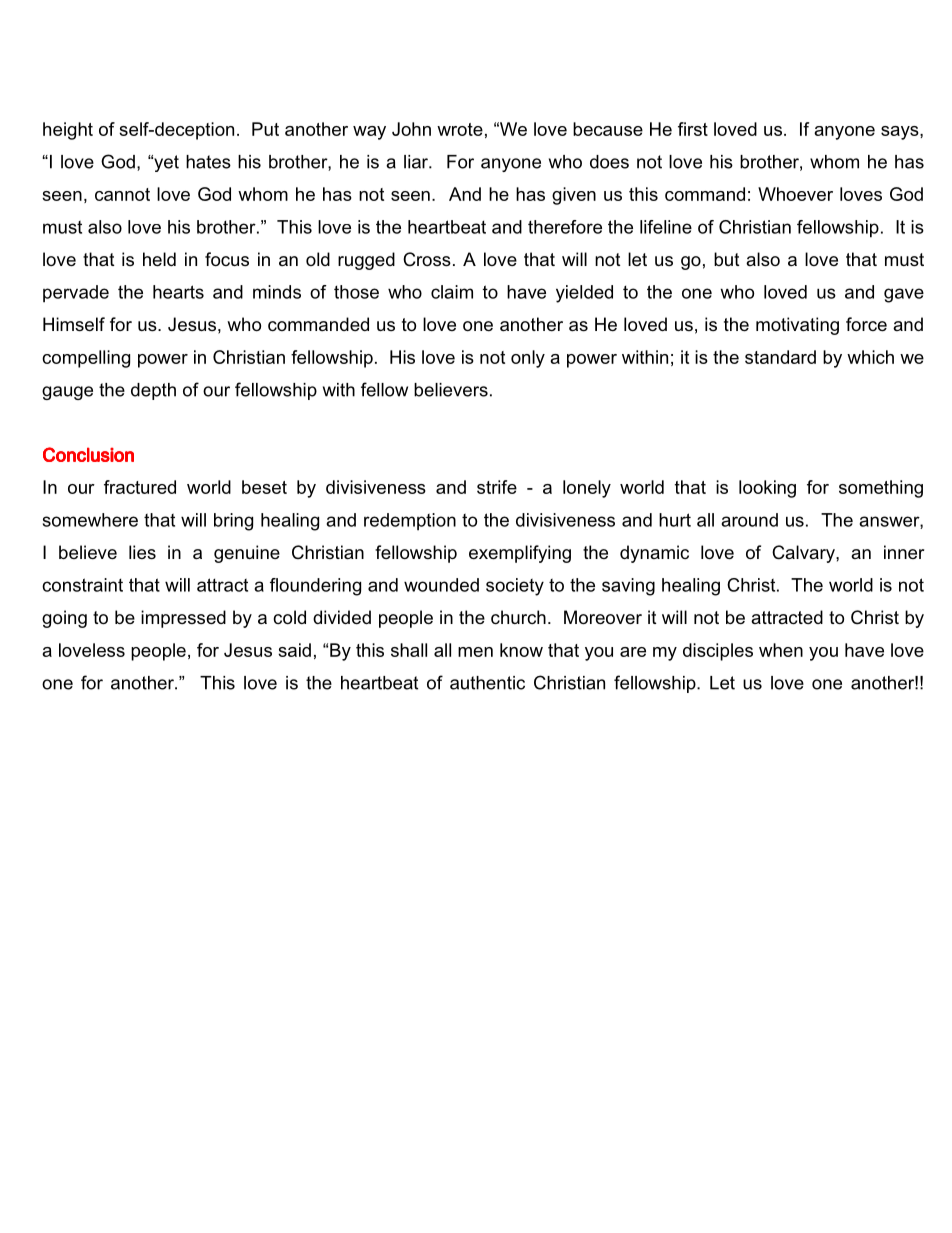 The height and width of the screenshot is (1233, 952). What do you see at coordinates (142, 552) in the screenshot?
I see `lies` at bounding box center [142, 552].
